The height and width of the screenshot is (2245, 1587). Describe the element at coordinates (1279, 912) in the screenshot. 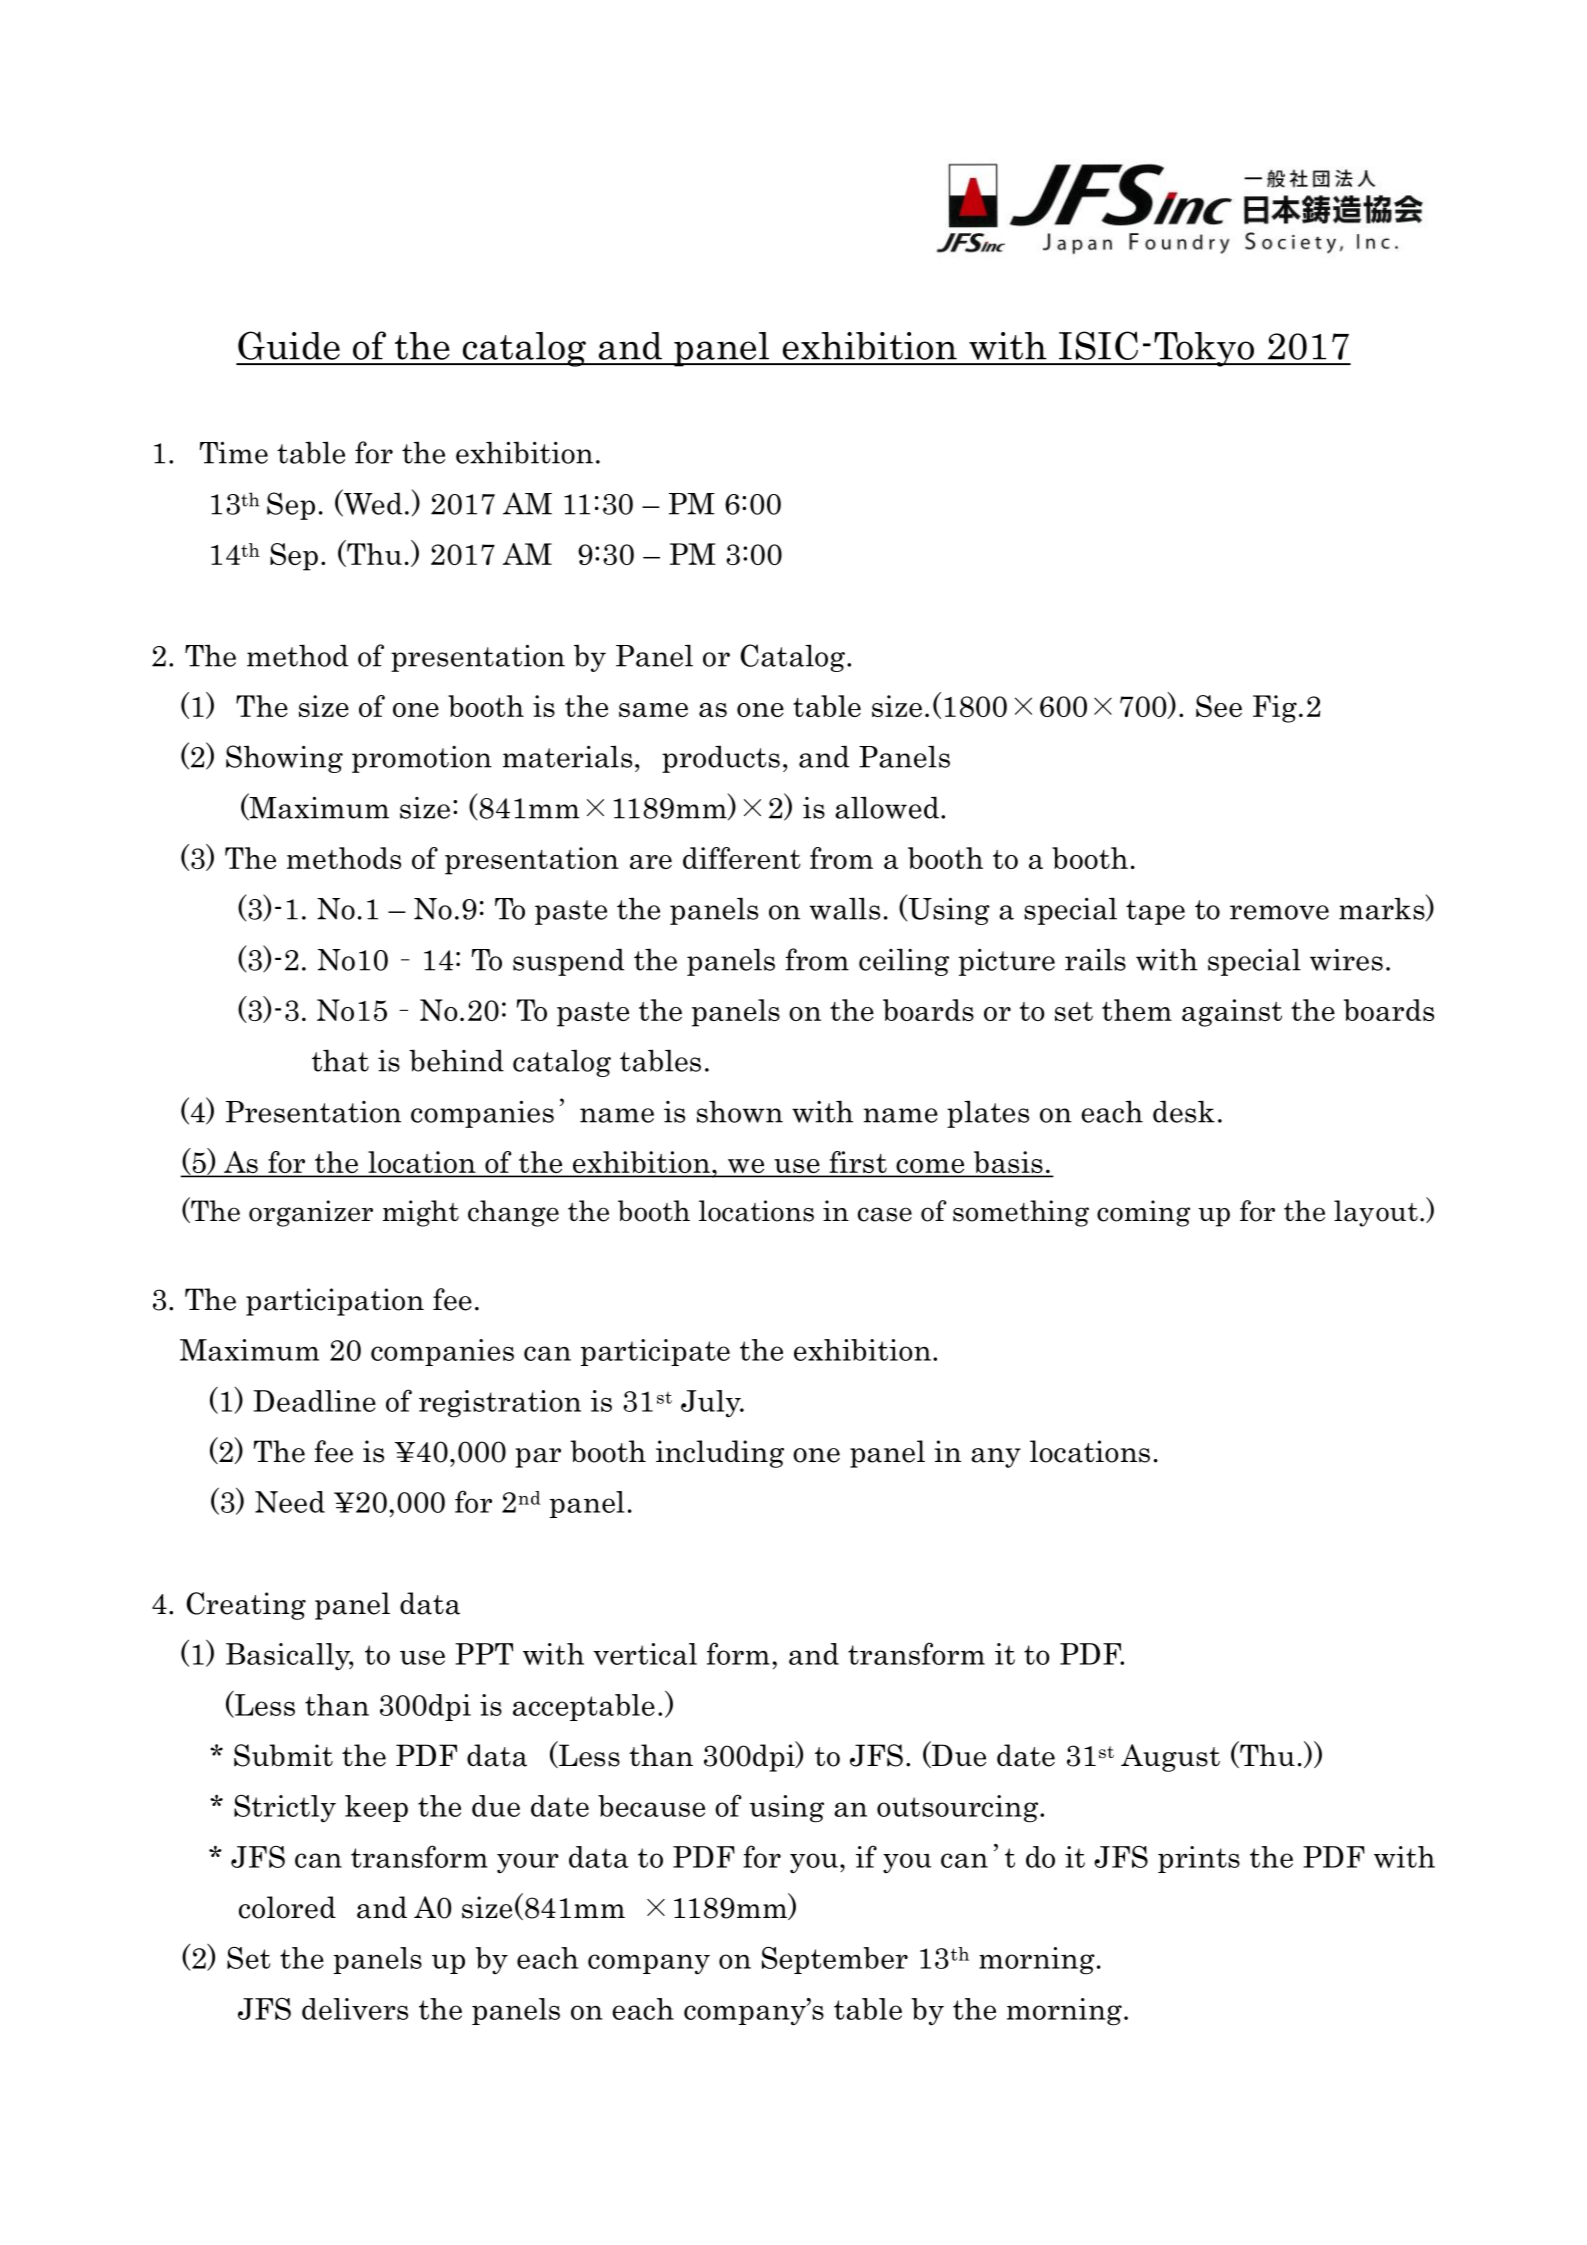

I see `remove` at that location.
